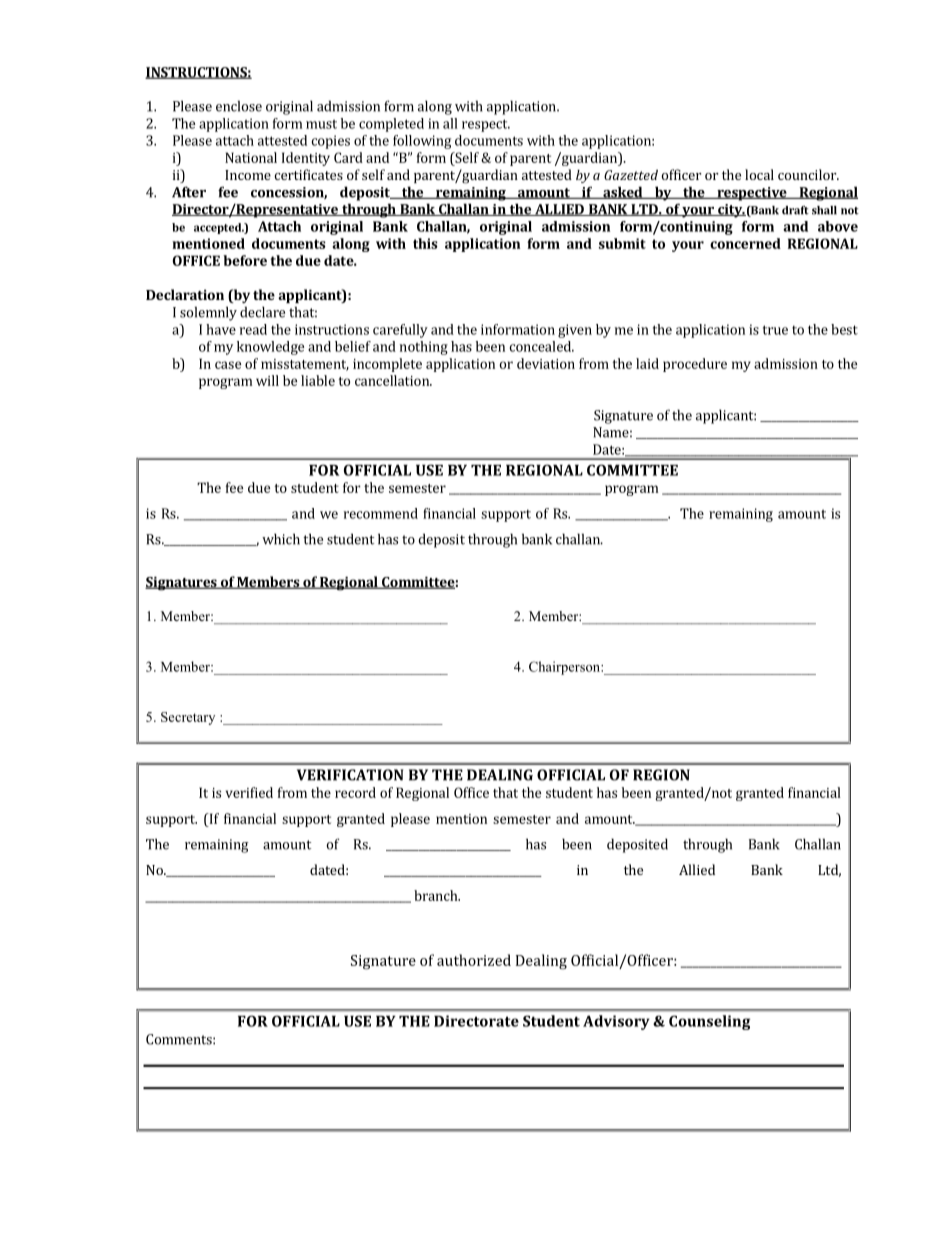  I want to click on authorized, so click(474, 960).
